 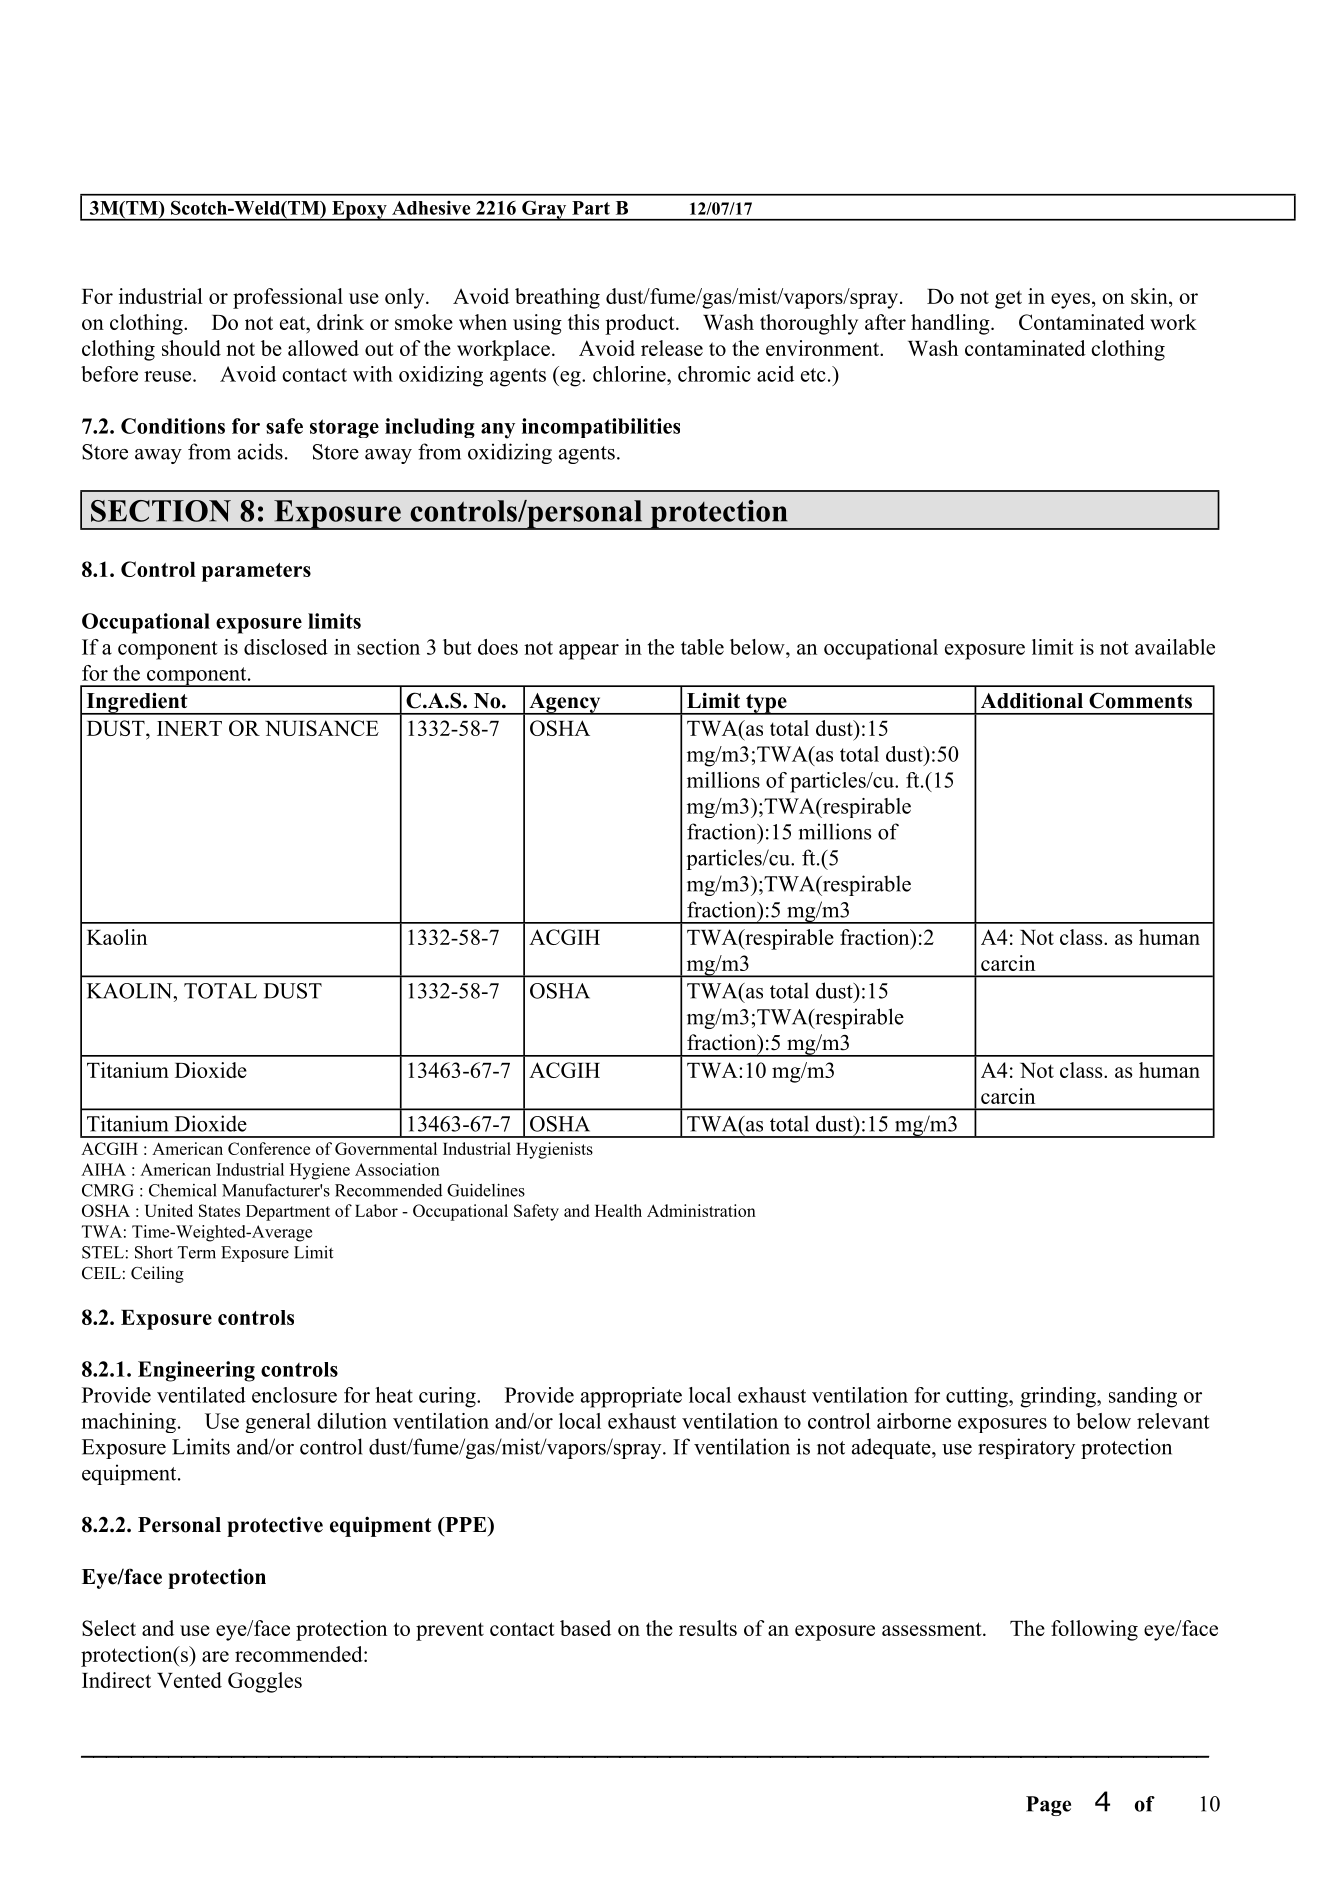 What do you see at coordinates (269, 1148) in the image?
I see `Conference` at bounding box center [269, 1148].
